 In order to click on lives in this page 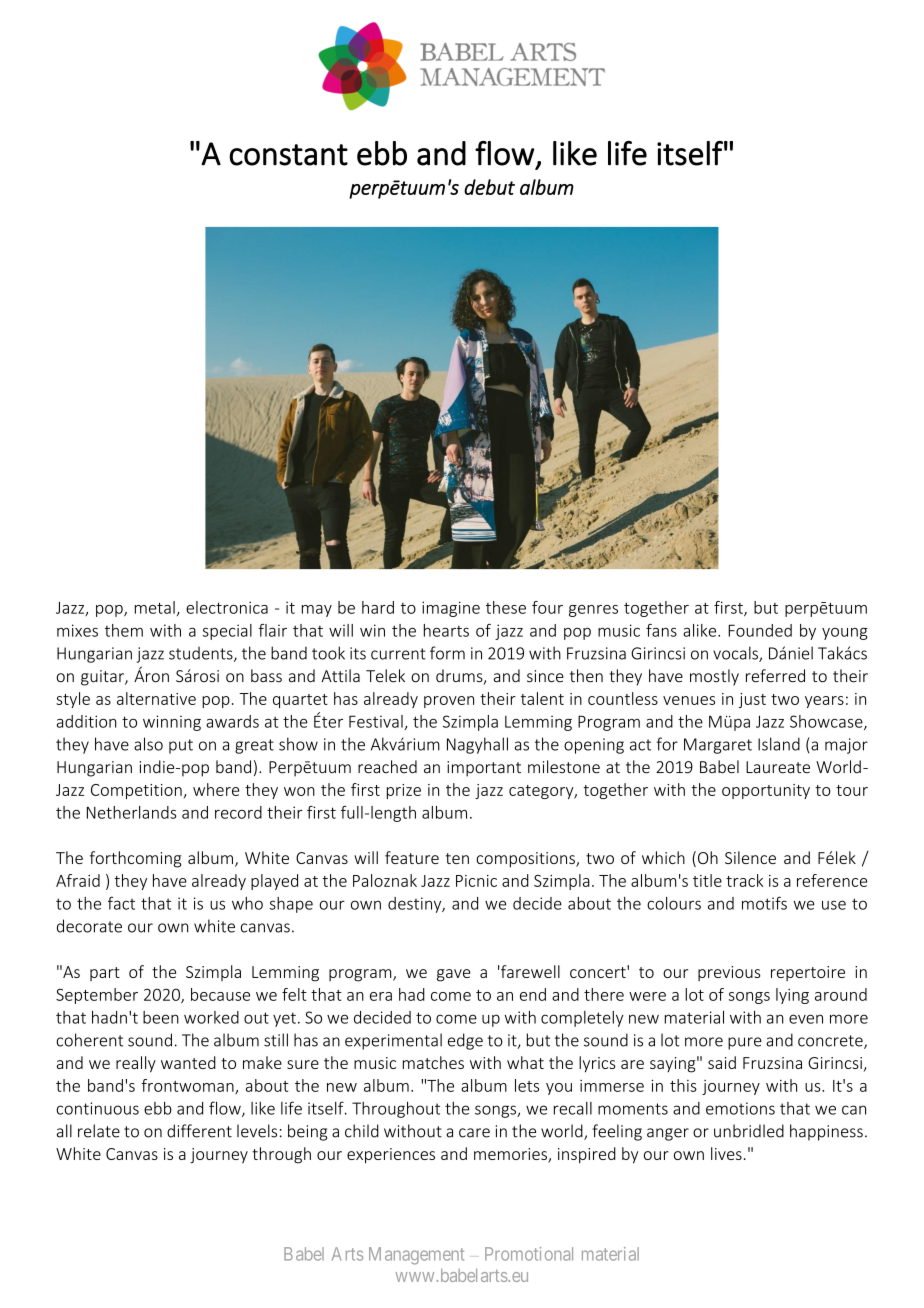, I will do `click(726, 1153)`.
